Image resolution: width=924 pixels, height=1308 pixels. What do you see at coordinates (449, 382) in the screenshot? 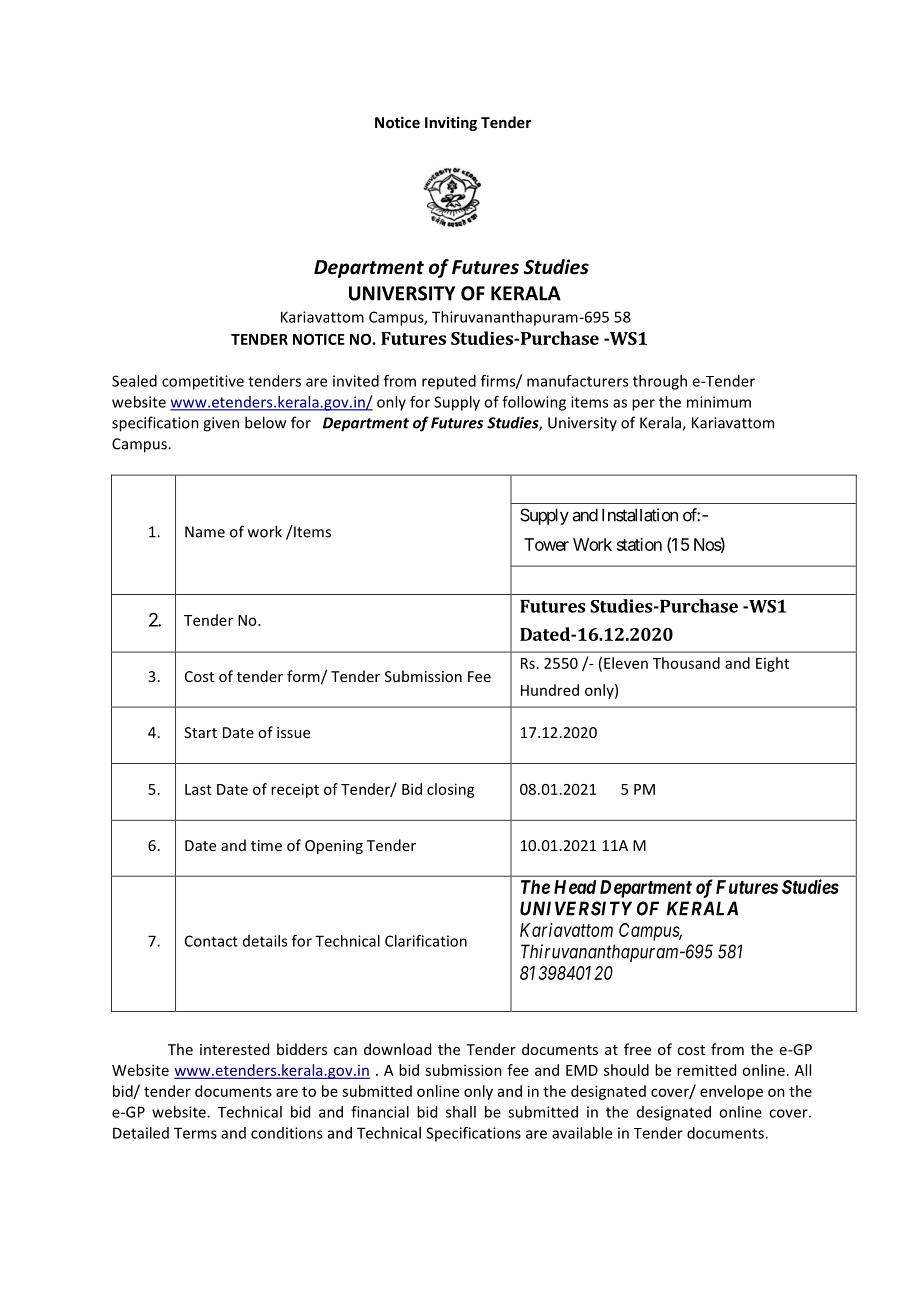
I see `reputed` at bounding box center [449, 382].
